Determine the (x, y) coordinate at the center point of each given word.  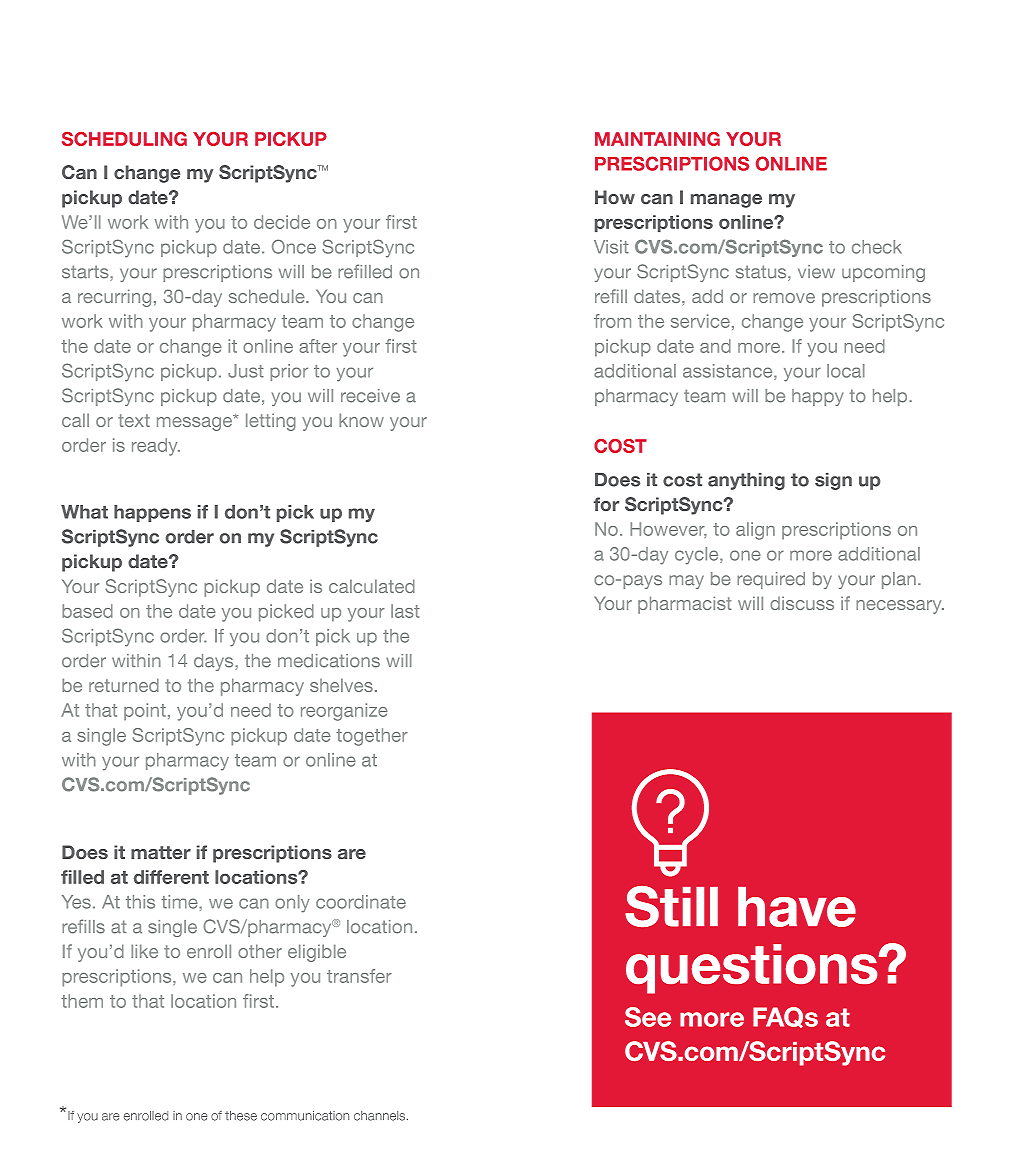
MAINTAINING (657, 139)
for (606, 504)
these (241, 1116)
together (372, 737)
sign (833, 481)
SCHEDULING (124, 139)
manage (726, 201)
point (145, 712)
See (648, 1017)
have (797, 907)
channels (381, 1116)
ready (156, 447)
